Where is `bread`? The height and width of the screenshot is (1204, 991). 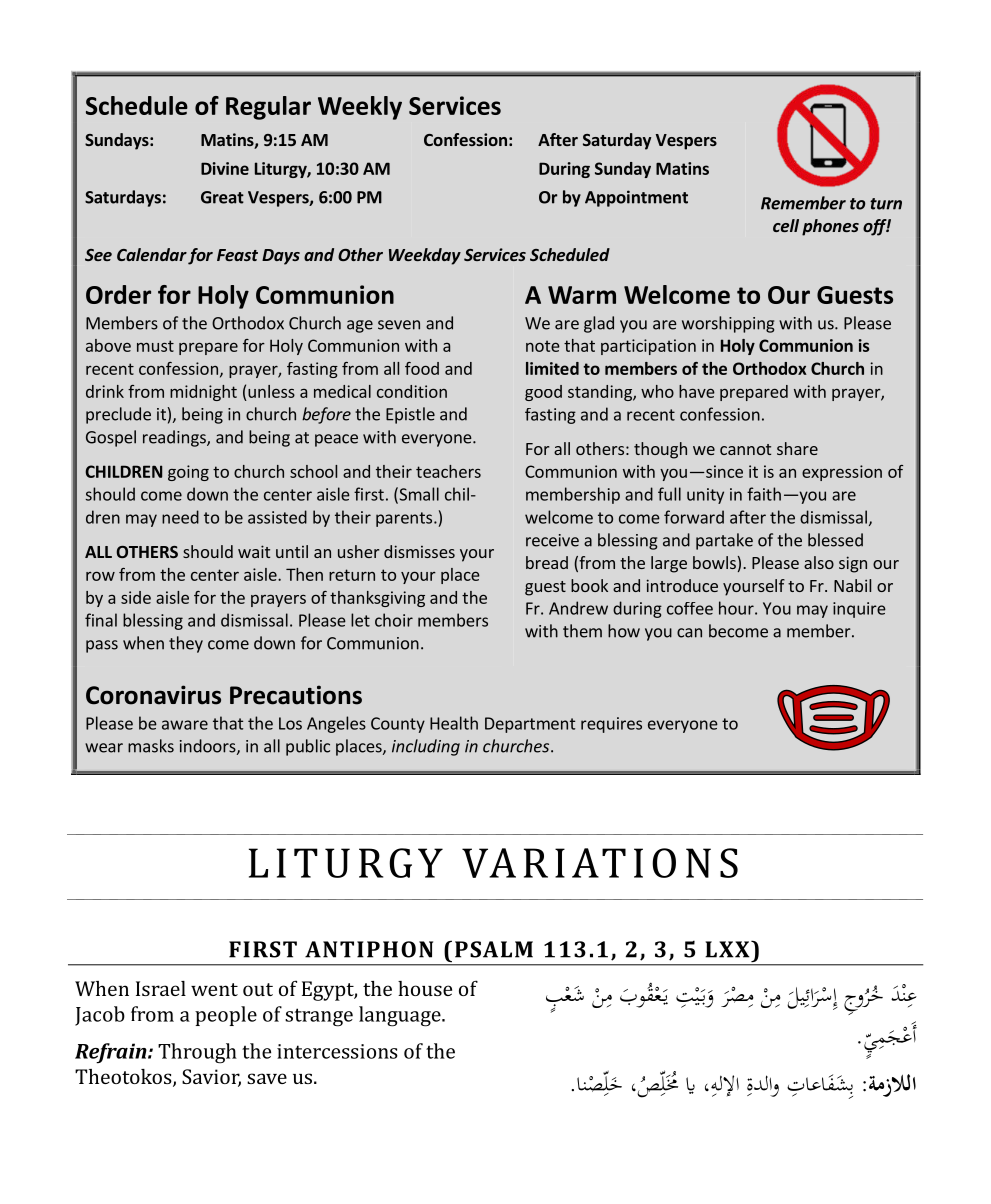 bread is located at coordinates (547, 562).
